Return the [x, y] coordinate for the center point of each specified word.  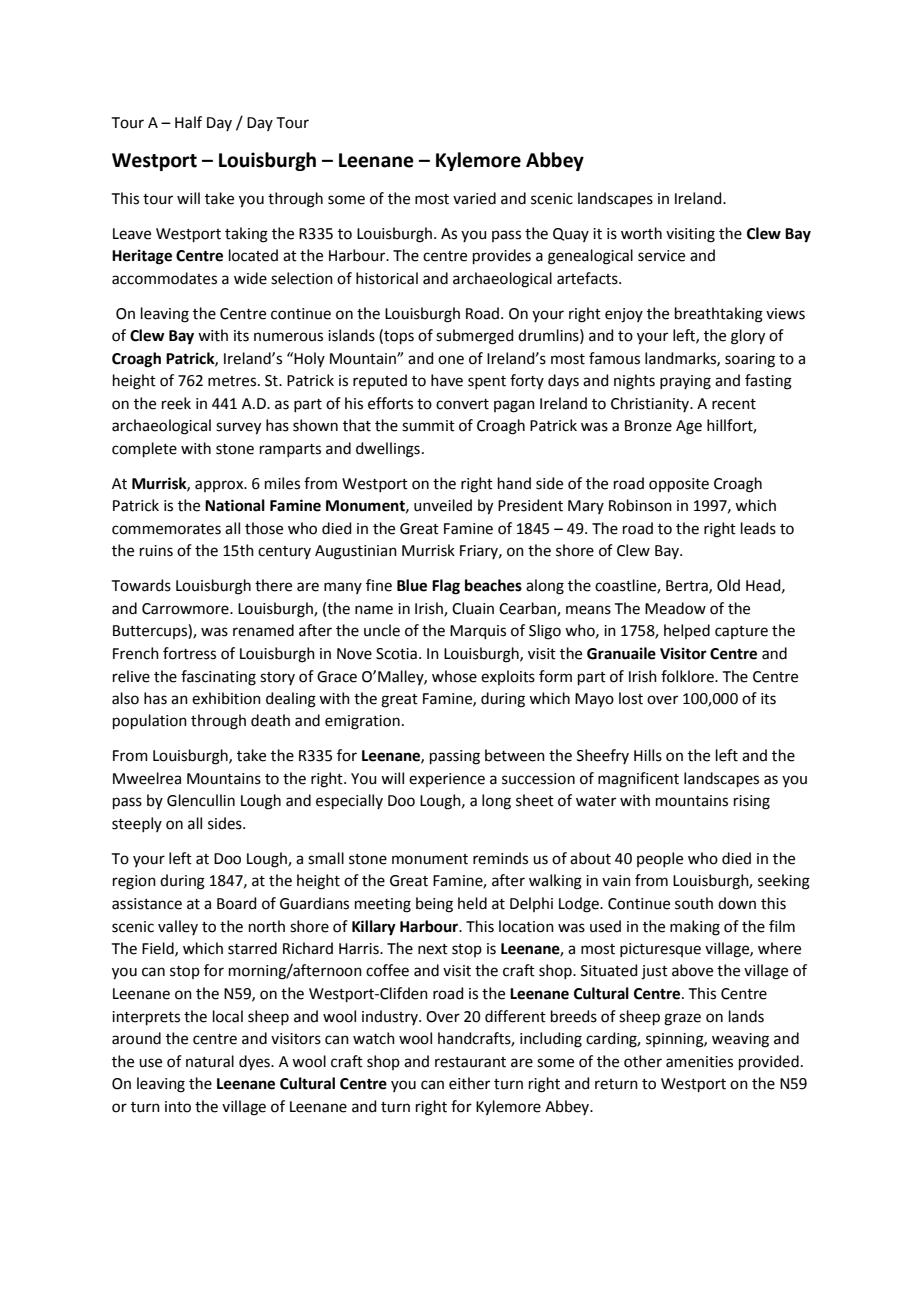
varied [474, 198]
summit [428, 426]
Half [188, 122]
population [150, 721]
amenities [699, 1062]
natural [210, 1061]
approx [220, 486]
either [469, 1083]
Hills [648, 755]
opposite [679, 485]
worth [641, 233]
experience [447, 780]
